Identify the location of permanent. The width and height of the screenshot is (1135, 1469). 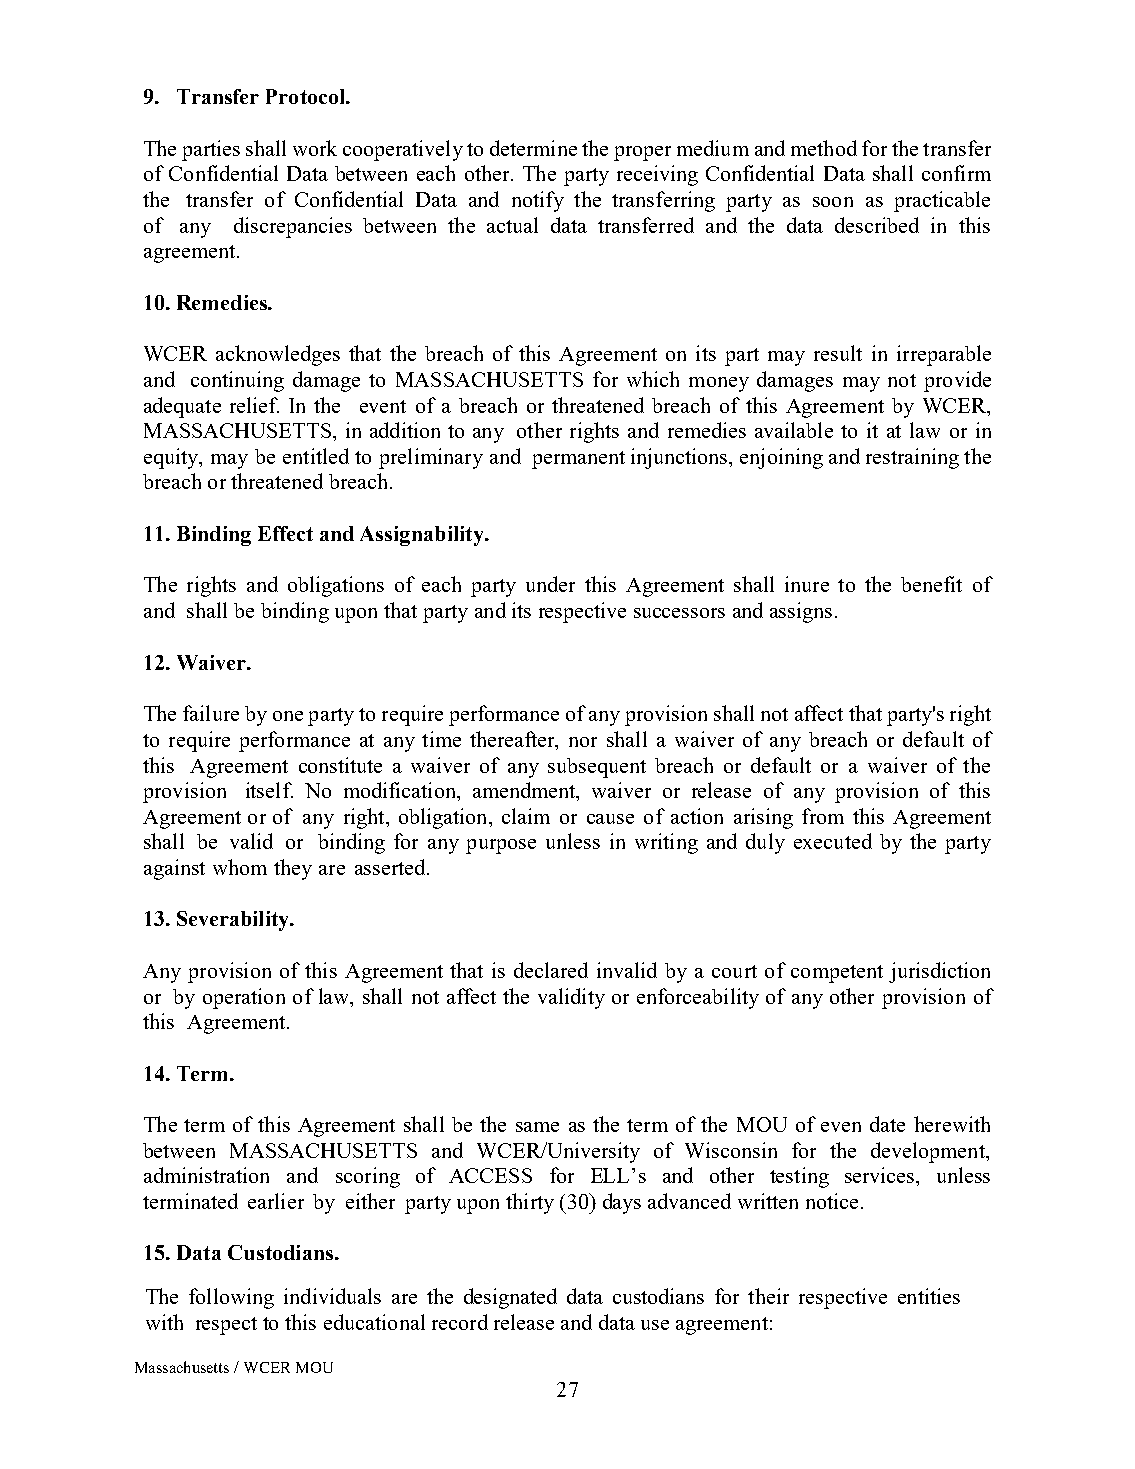
(578, 460).
